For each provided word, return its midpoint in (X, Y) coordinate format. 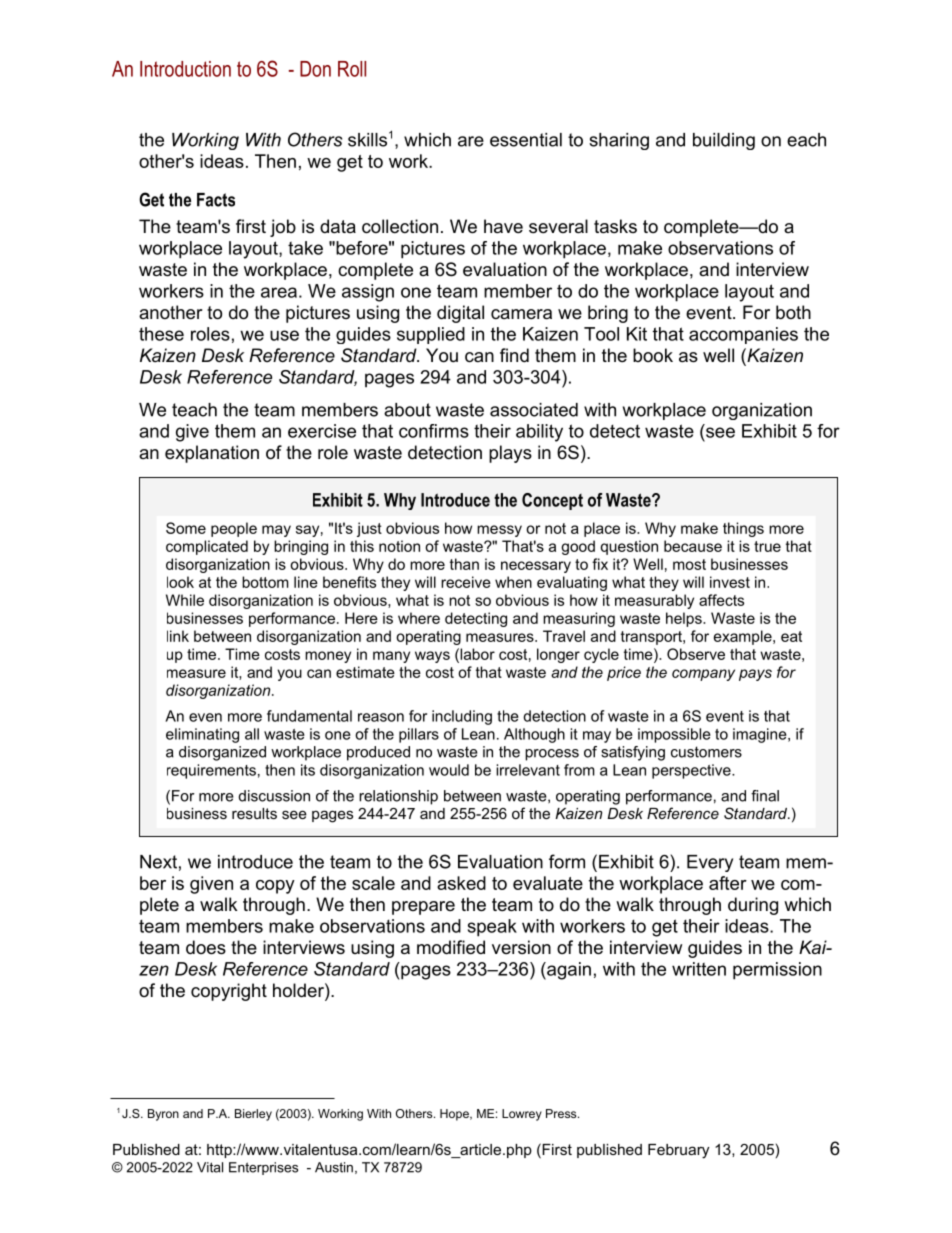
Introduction (185, 69)
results (254, 813)
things (743, 529)
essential (526, 140)
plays (510, 454)
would (449, 770)
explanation (212, 454)
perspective (692, 771)
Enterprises (263, 1168)
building (724, 141)
